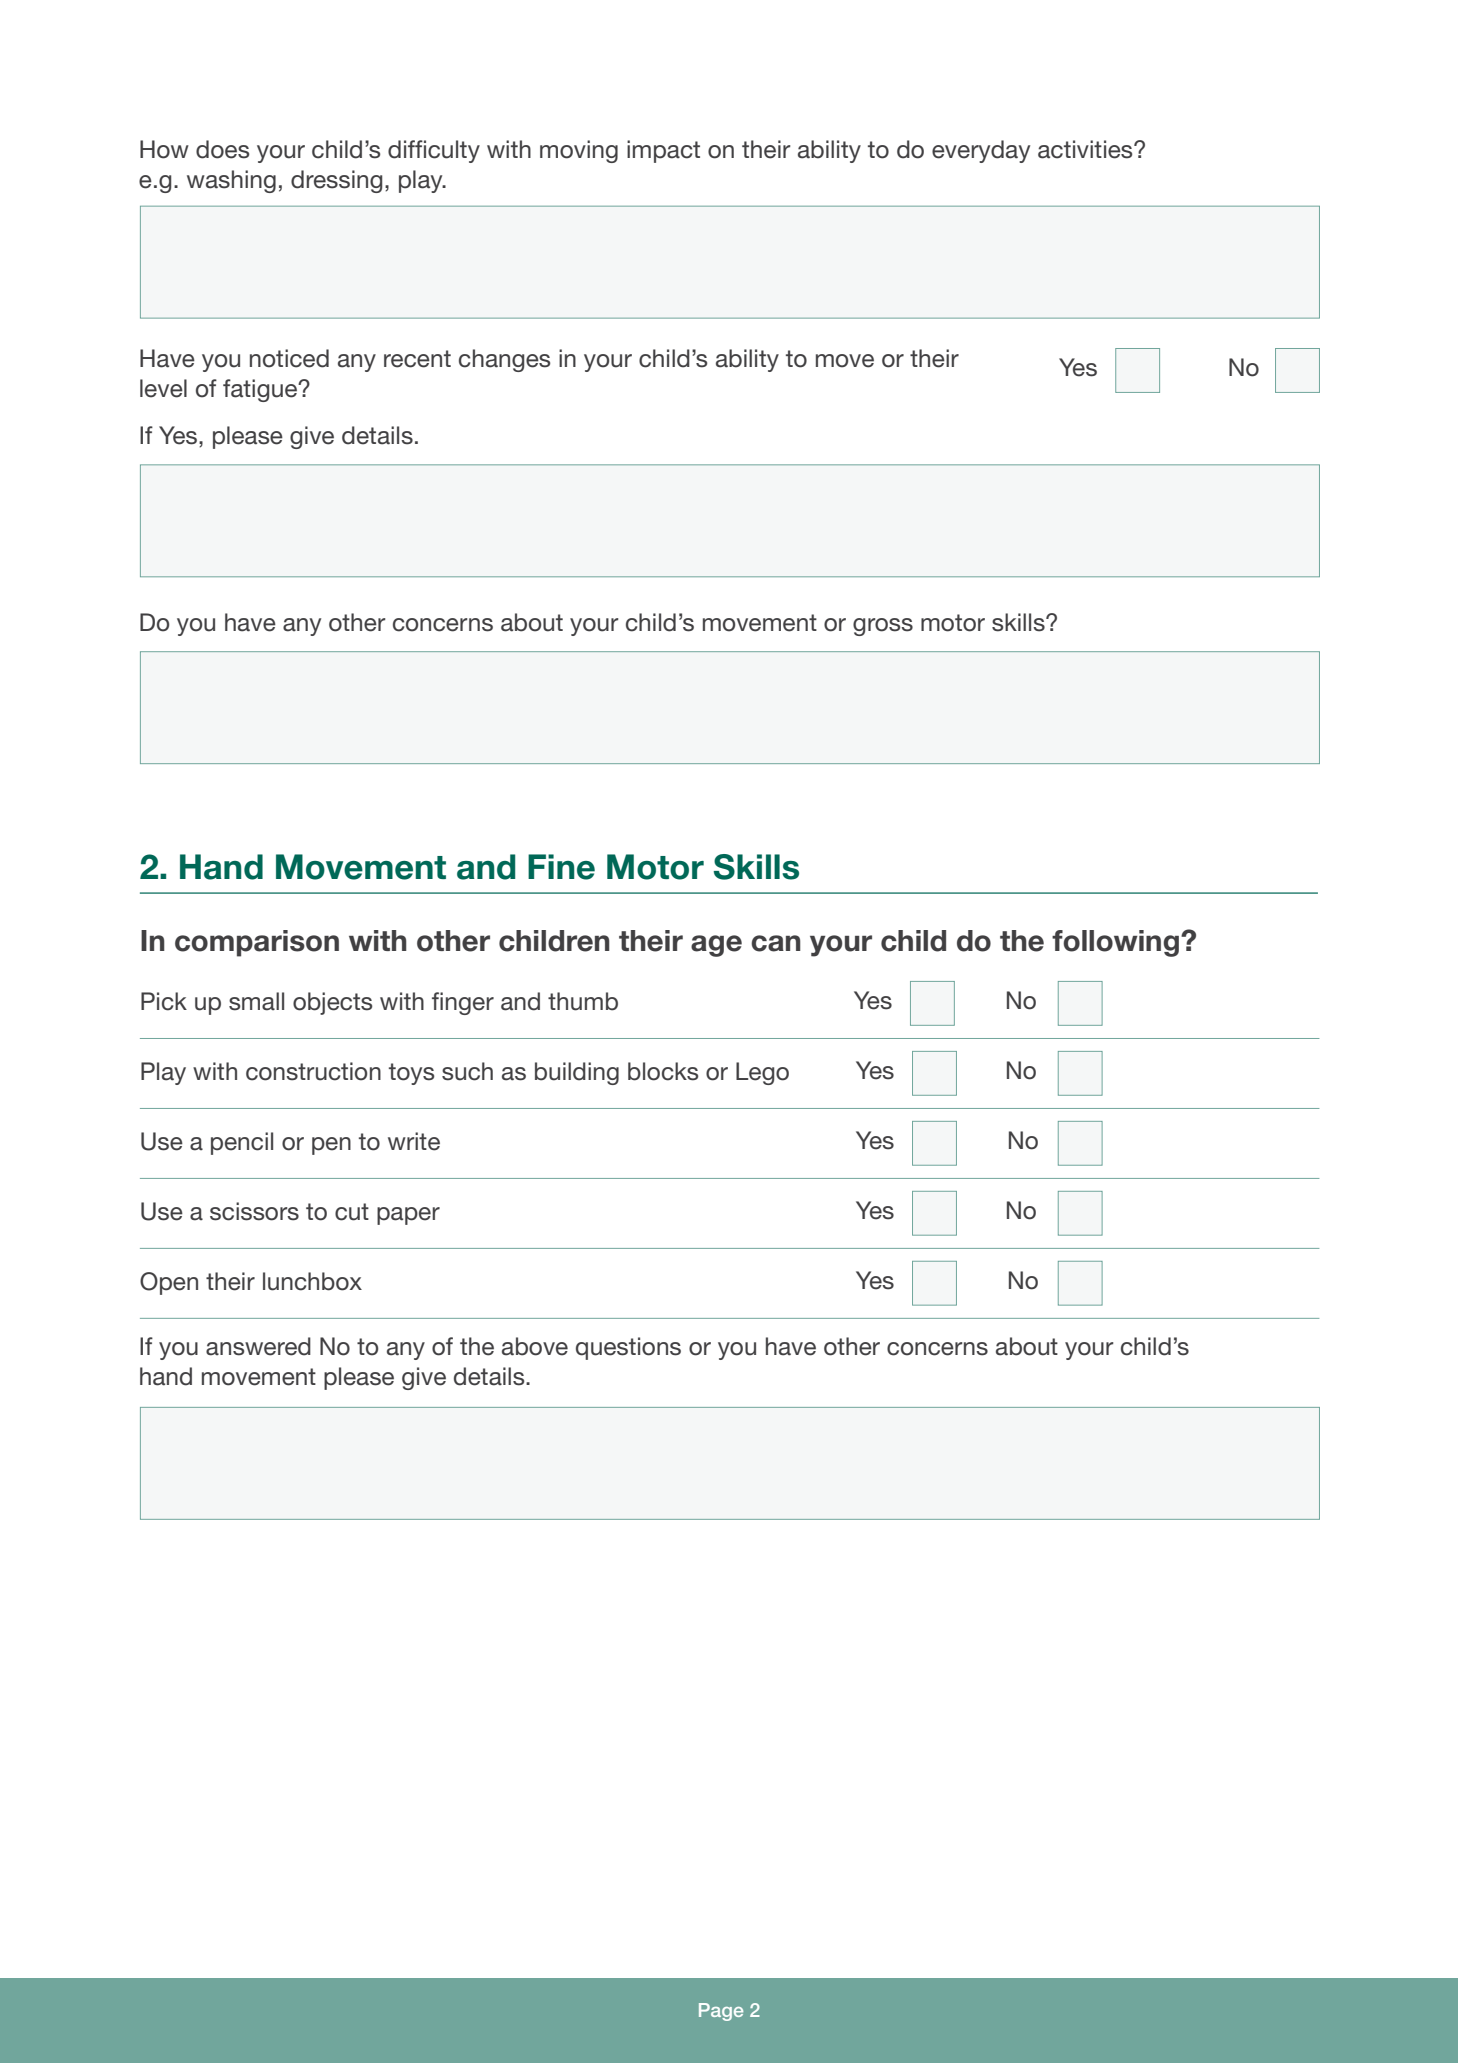 This page has width=1458, height=2063. What do you see at coordinates (663, 151) in the page?
I see `impact` at bounding box center [663, 151].
